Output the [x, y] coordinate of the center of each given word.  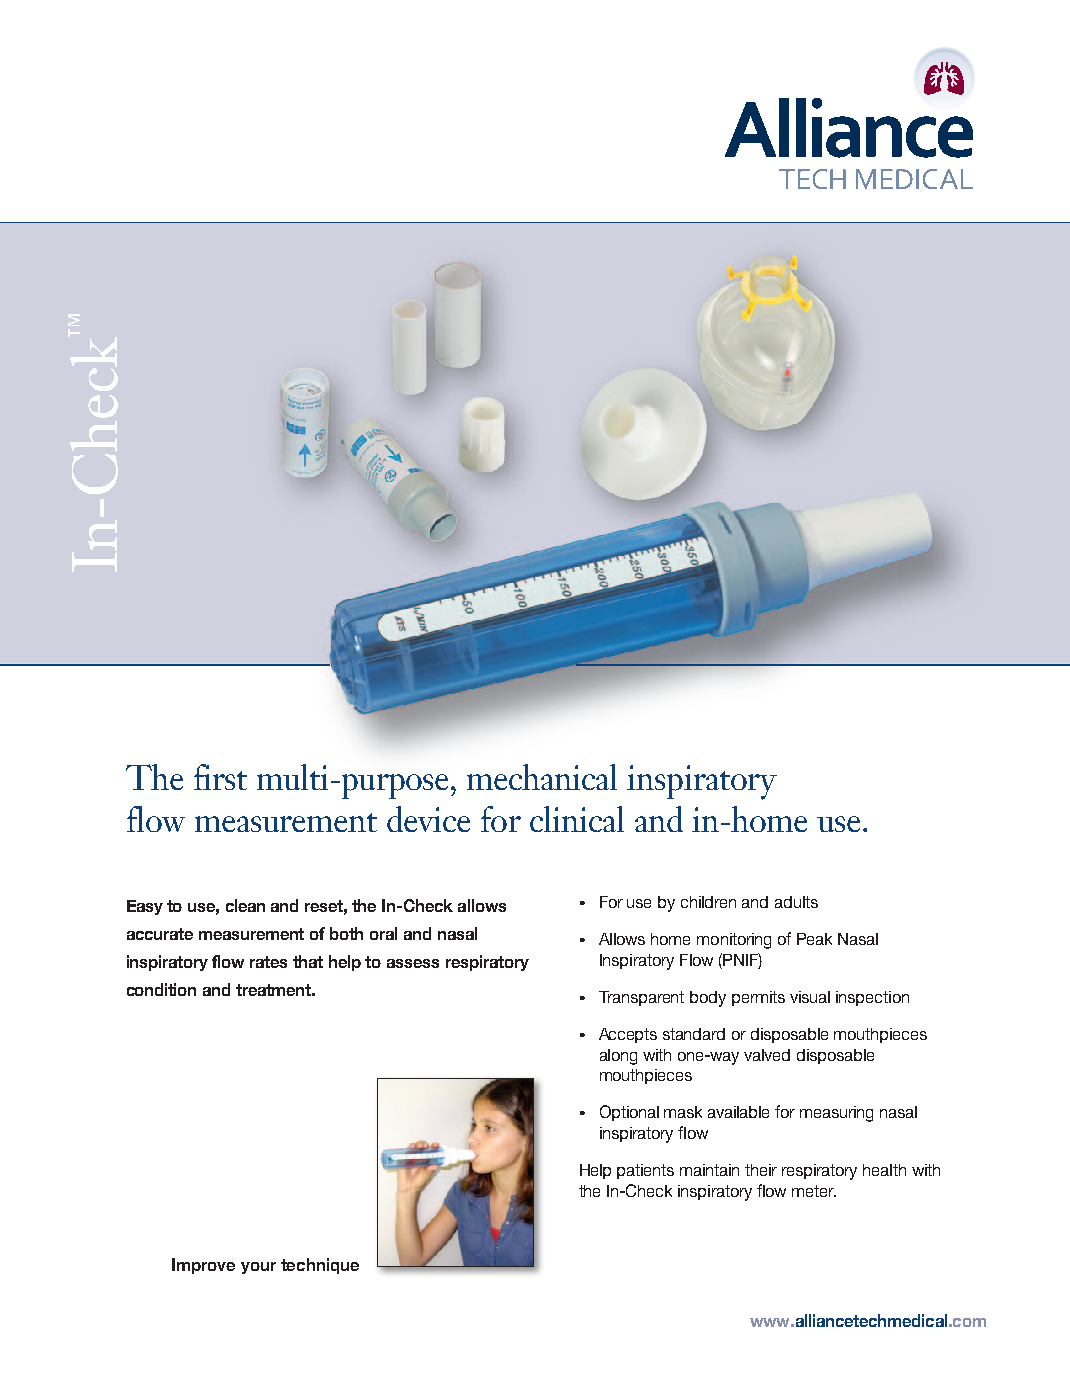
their [761, 1170]
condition [161, 989]
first [220, 777]
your [258, 1268]
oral [383, 933]
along [618, 1057]
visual [810, 997]
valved [767, 1055]
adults [796, 902]
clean [245, 905]
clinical [577, 819]
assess [413, 963]
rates [268, 962]
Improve [203, 1266]
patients [645, 1171]
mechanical [542, 777]
